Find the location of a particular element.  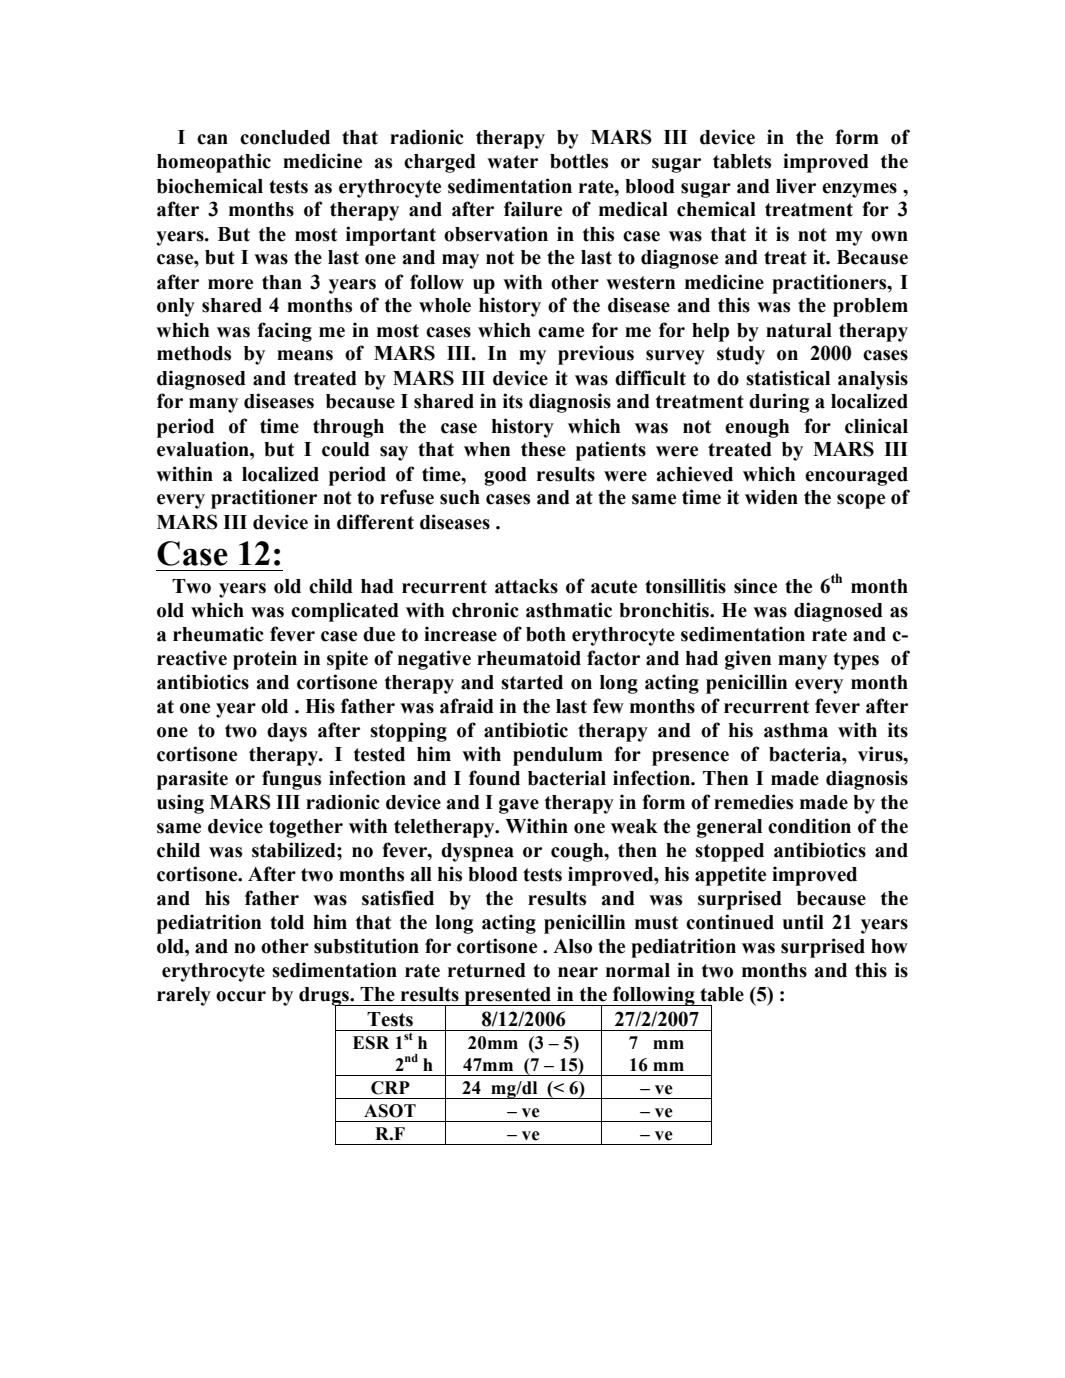

liver is located at coordinates (796, 186).
